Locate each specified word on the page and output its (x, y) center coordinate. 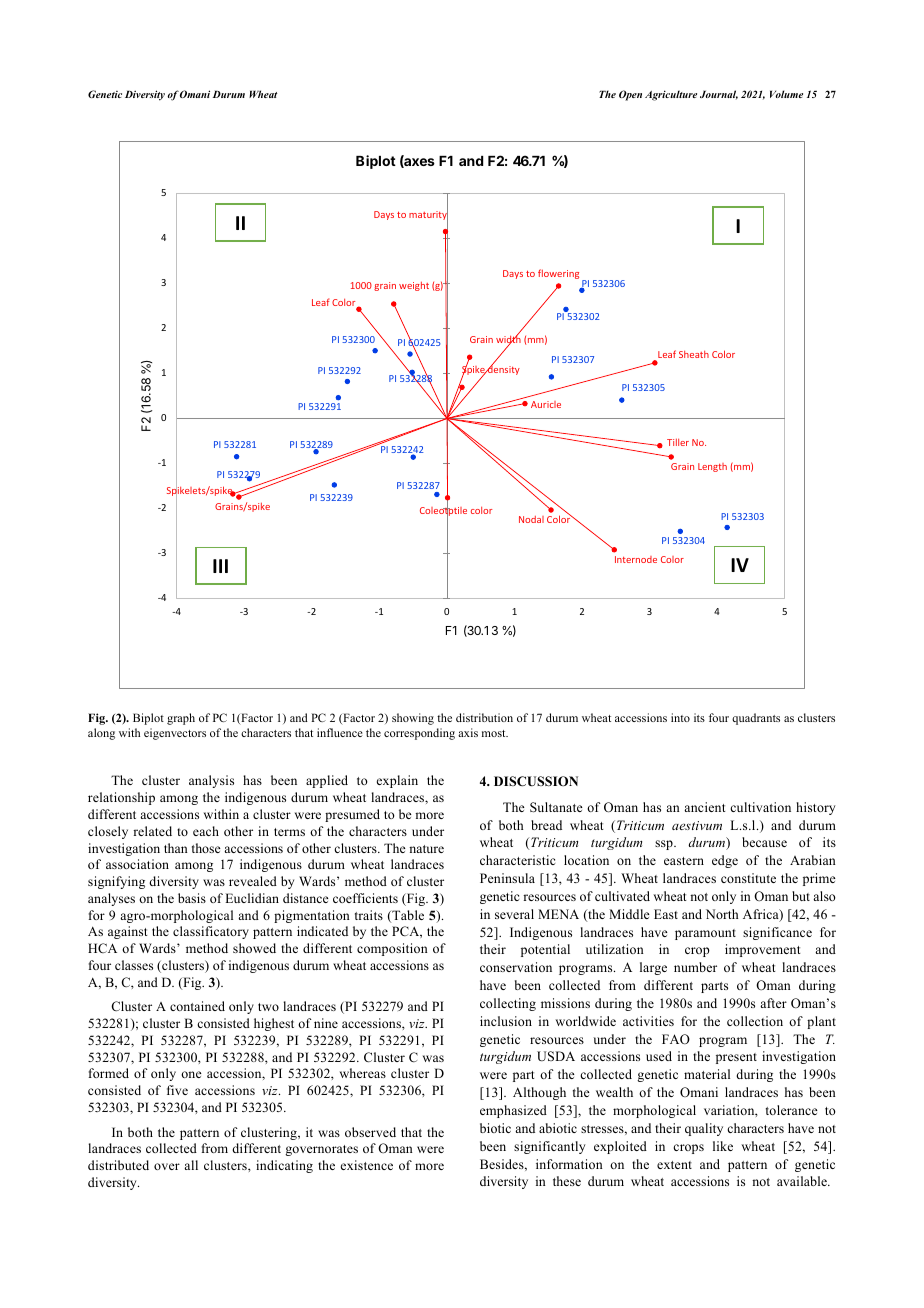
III (220, 566)
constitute (748, 878)
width (508, 340)
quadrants (756, 719)
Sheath (694, 354)
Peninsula (507, 878)
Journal (719, 95)
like (723, 1146)
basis (192, 898)
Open (630, 95)
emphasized (513, 1111)
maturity (428, 216)
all (191, 1165)
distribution (484, 717)
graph (181, 719)
